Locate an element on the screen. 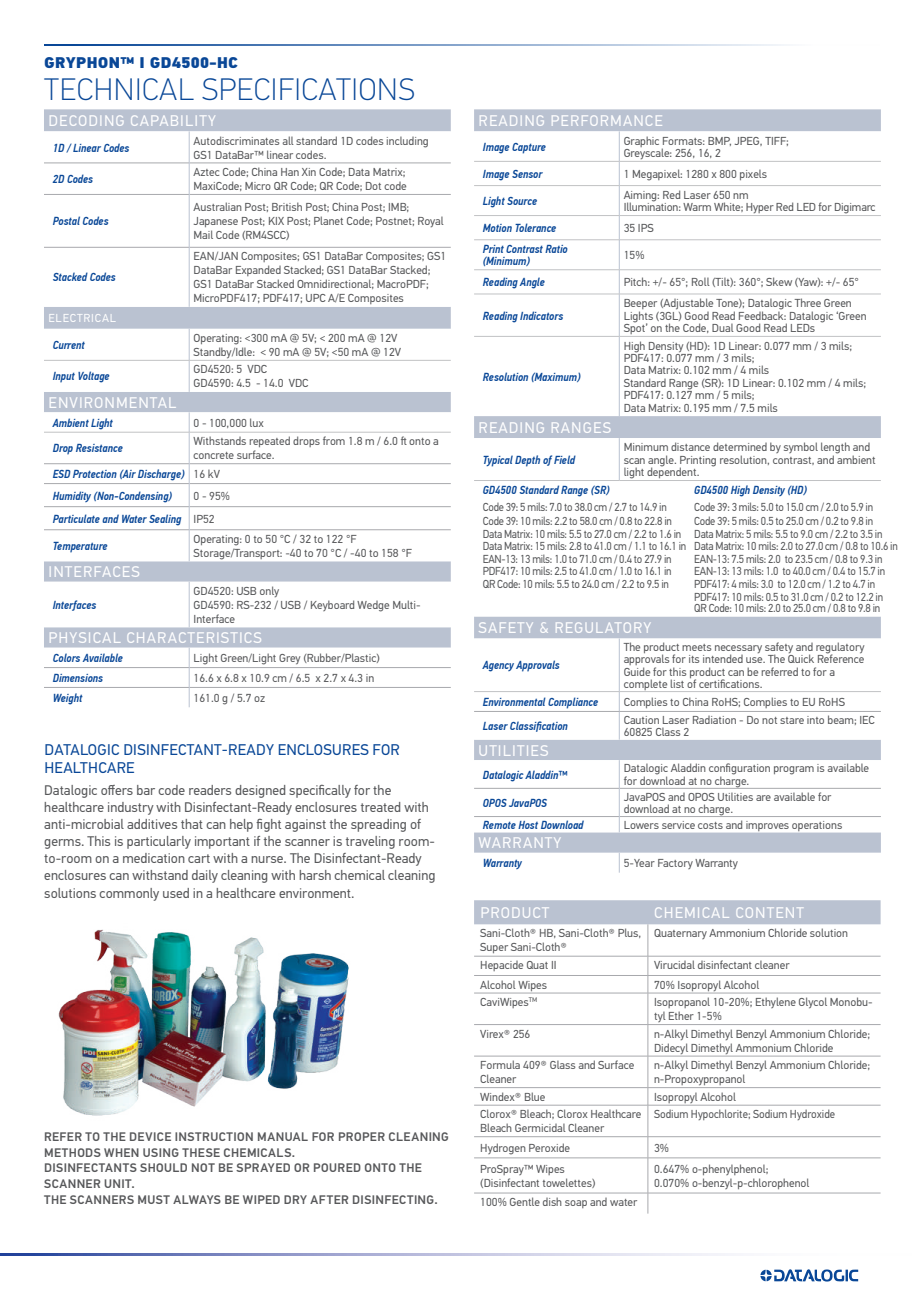 The image size is (924, 1308). necessary is located at coordinates (738, 650).
